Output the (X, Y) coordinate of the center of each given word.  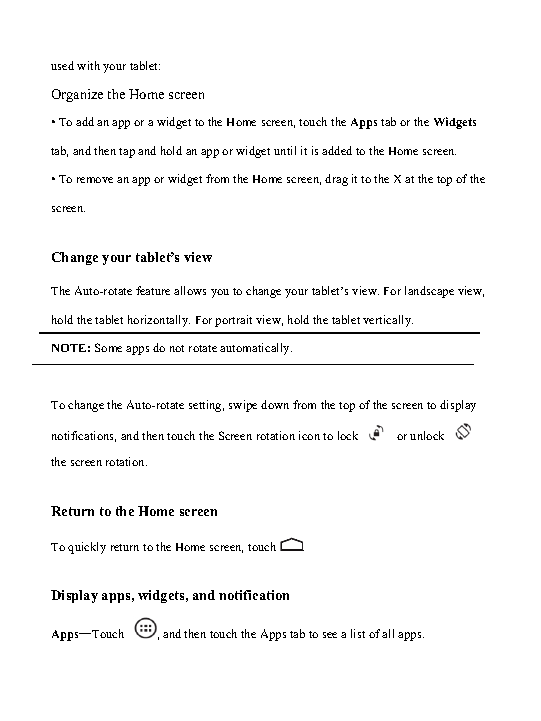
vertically (388, 321)
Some (108, 347)
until (285, 150)
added (337, 150)
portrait (233, 321)
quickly (87, 548)
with (88, 65)
